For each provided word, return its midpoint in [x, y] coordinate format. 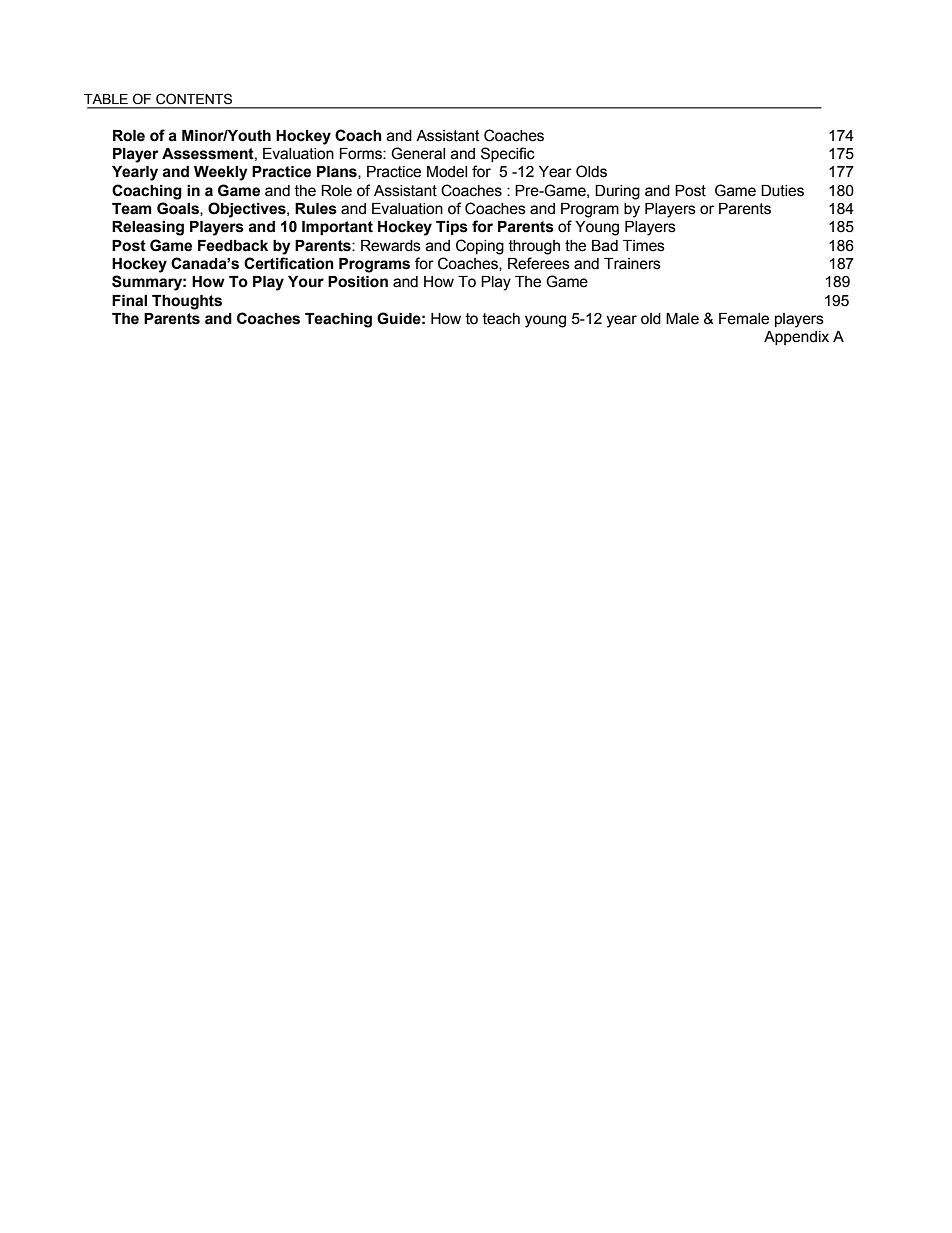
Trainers [632, 264]
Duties [782, 191]
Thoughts [187, 302]
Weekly [221, 173]
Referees [539, 263]
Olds [591, 171]
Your [306, 282]
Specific [508, 154]
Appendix [796, 338]
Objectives [248, 210]
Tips [452, 228]
